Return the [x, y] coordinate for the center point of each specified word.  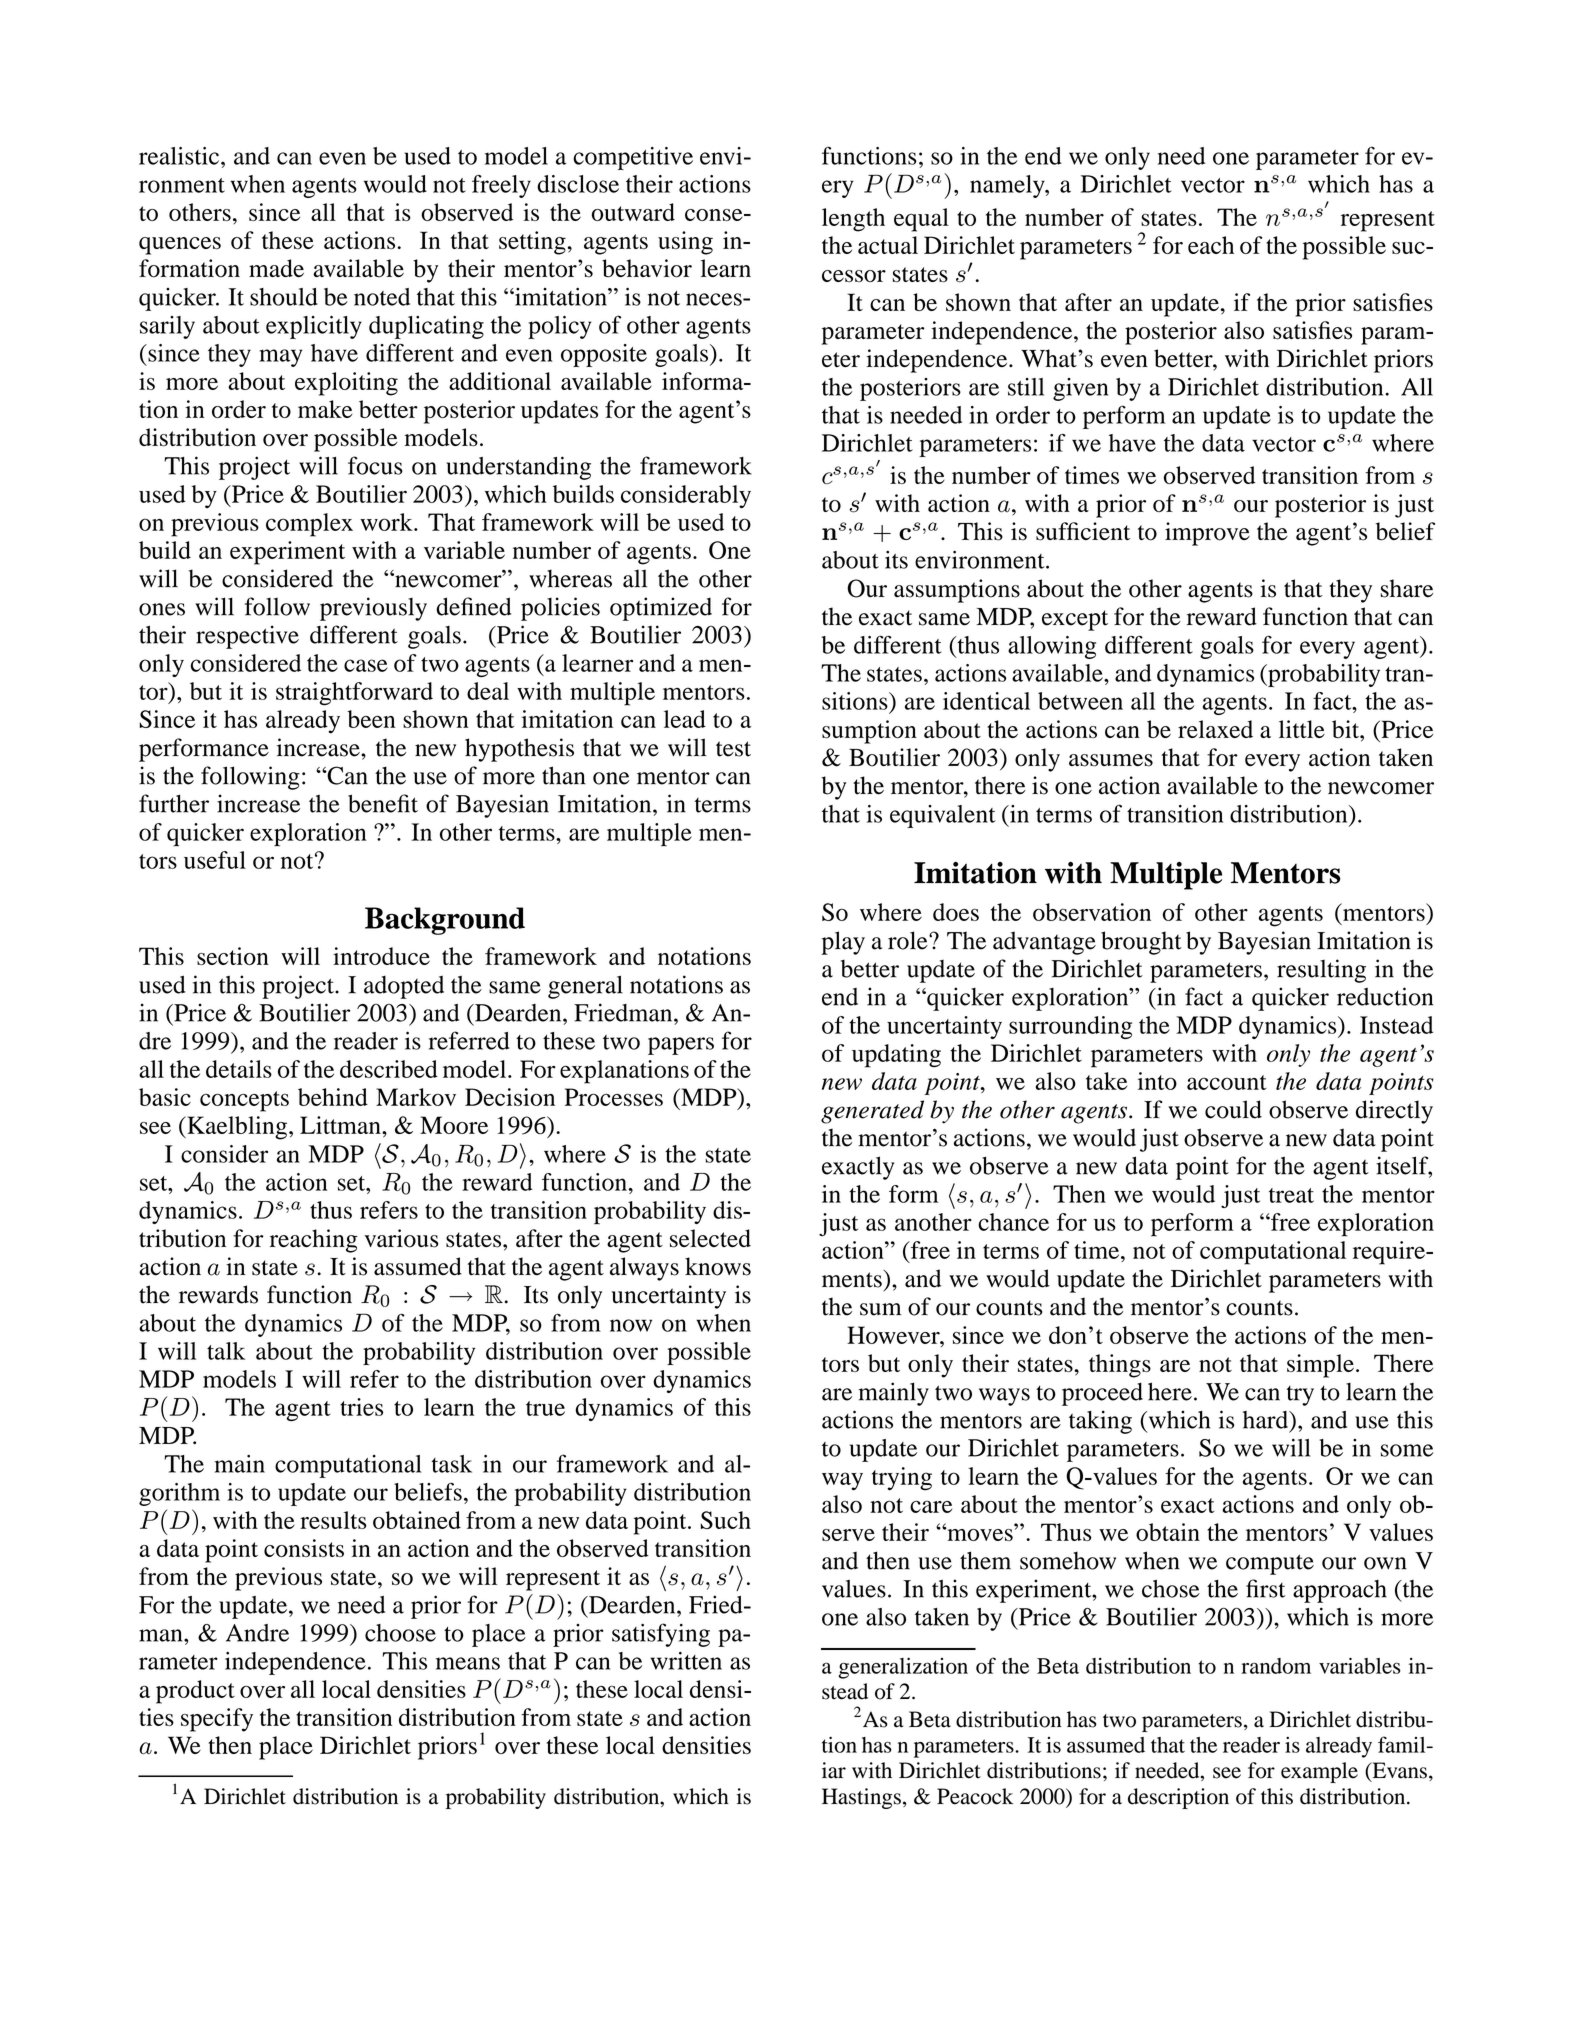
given [1080, 389]
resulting [1321, 971]
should [284, 297]
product [195, 1692]
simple [1320, 1366]
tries [361, 1407]
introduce [381, 956]
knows [718, 1266]
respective [247, 637]
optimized [661, 609]
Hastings [861, 1798]
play [843, 943]
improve [1207, 534]
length [853, 220]
